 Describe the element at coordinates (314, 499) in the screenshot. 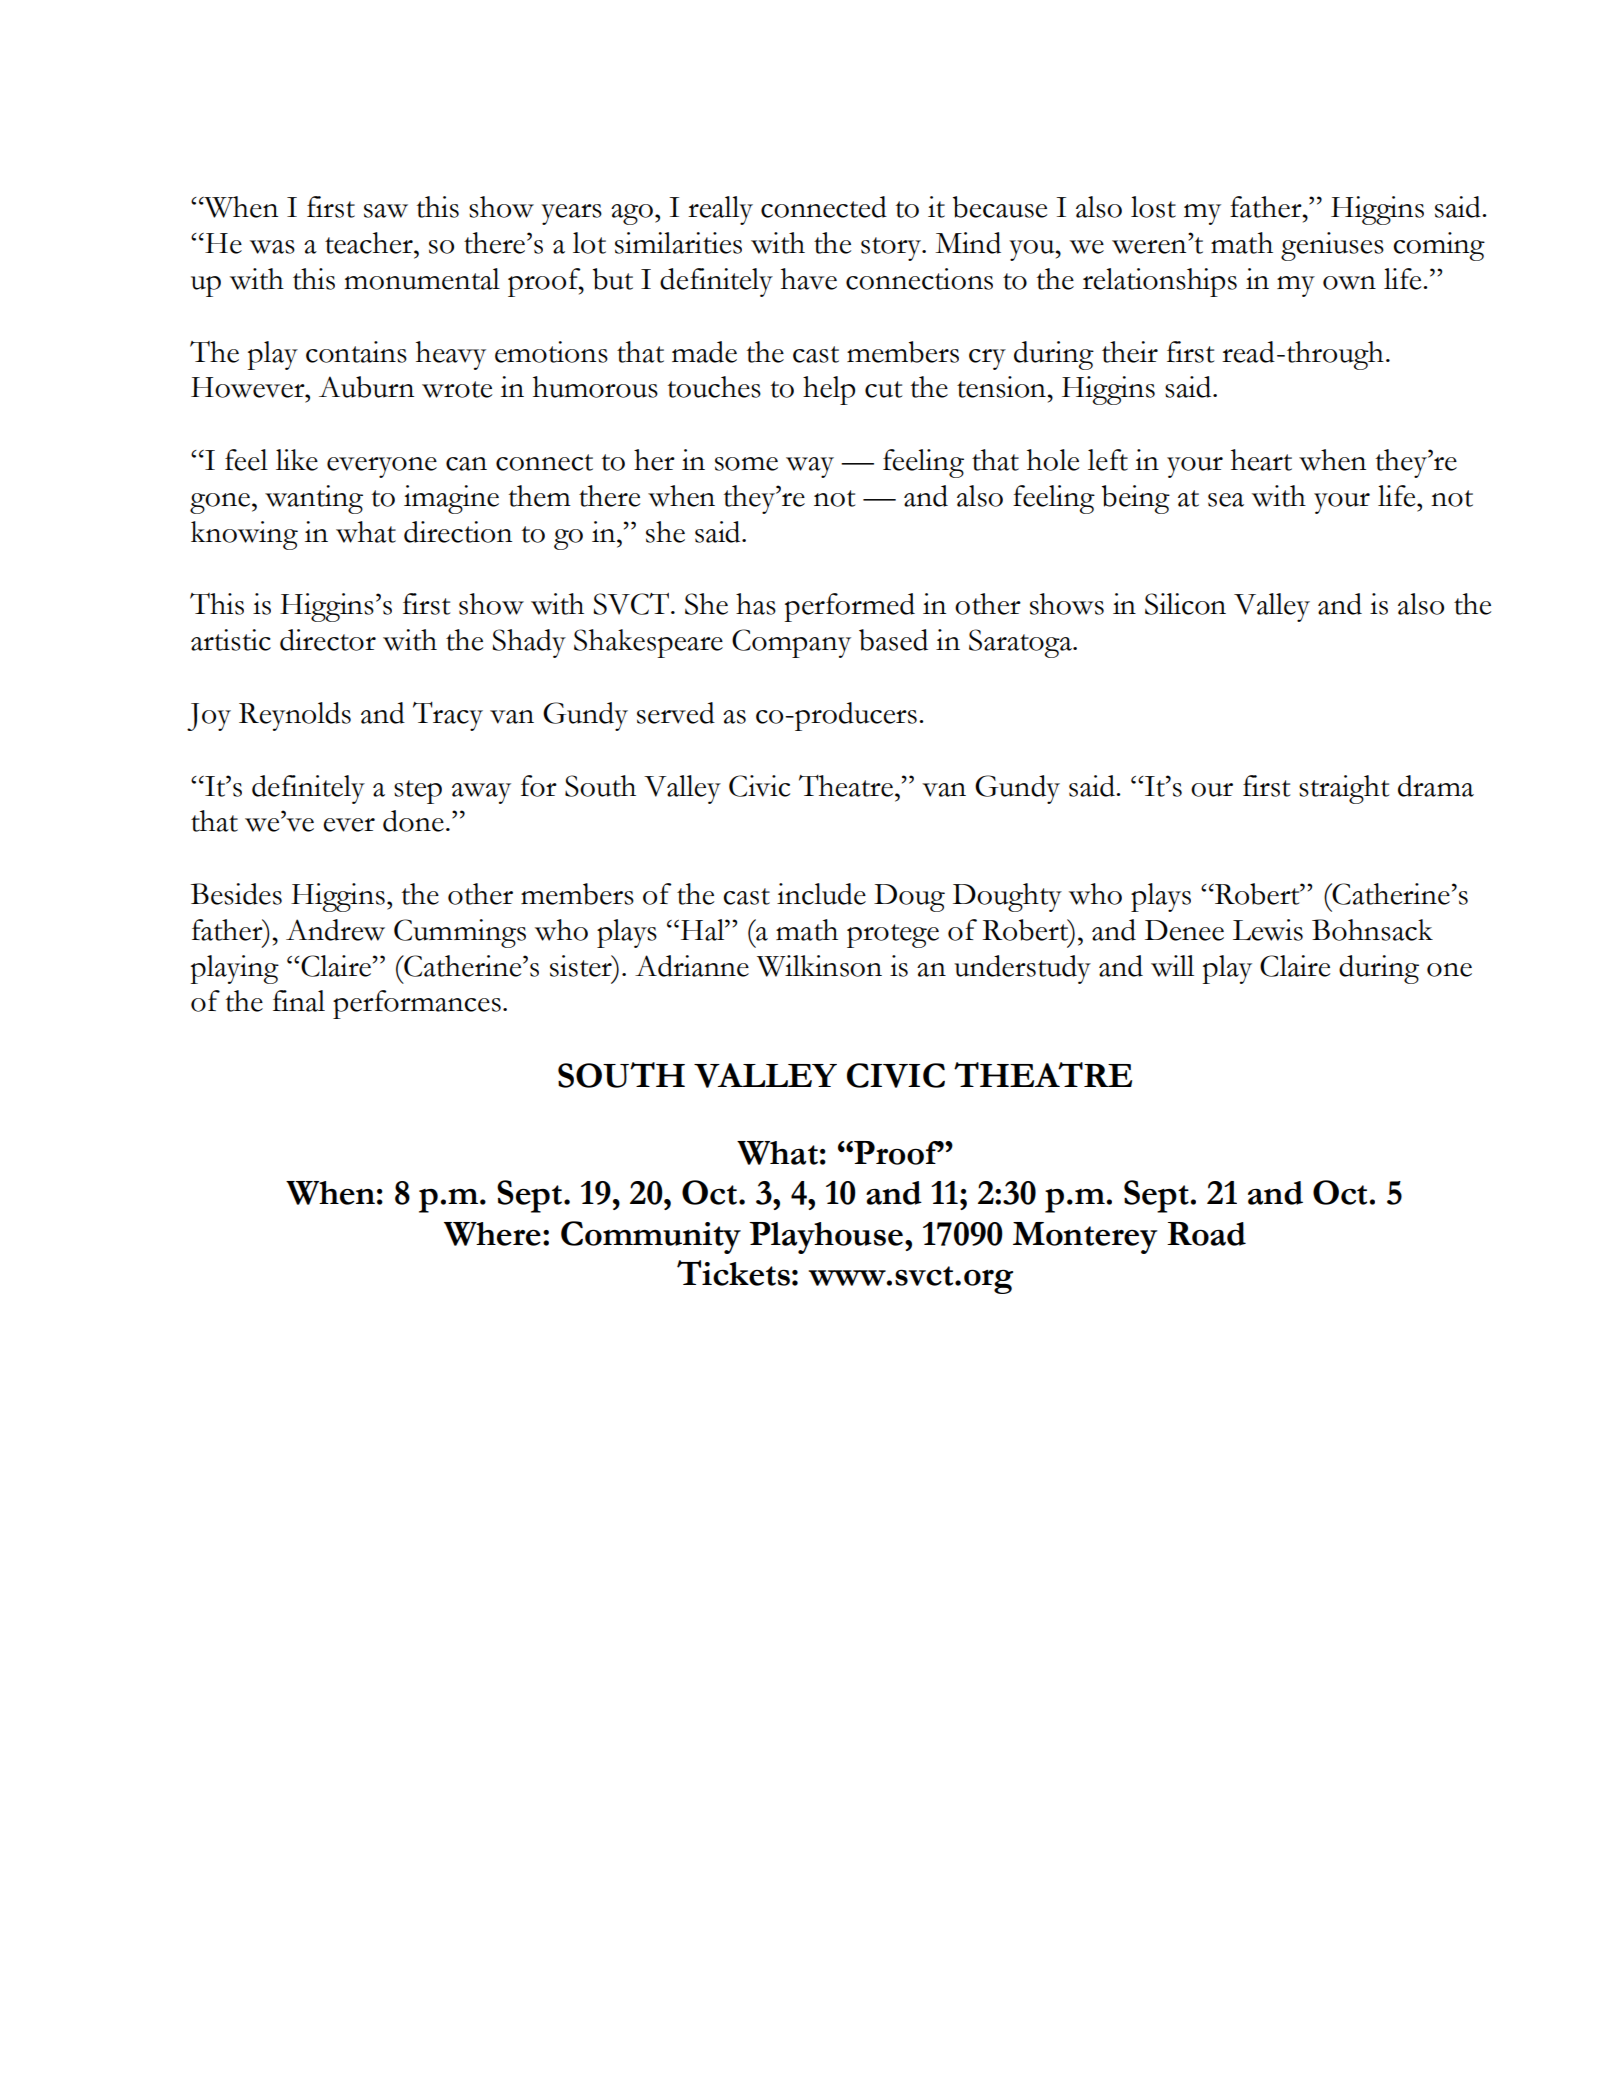

I see `wanting` at that location.
